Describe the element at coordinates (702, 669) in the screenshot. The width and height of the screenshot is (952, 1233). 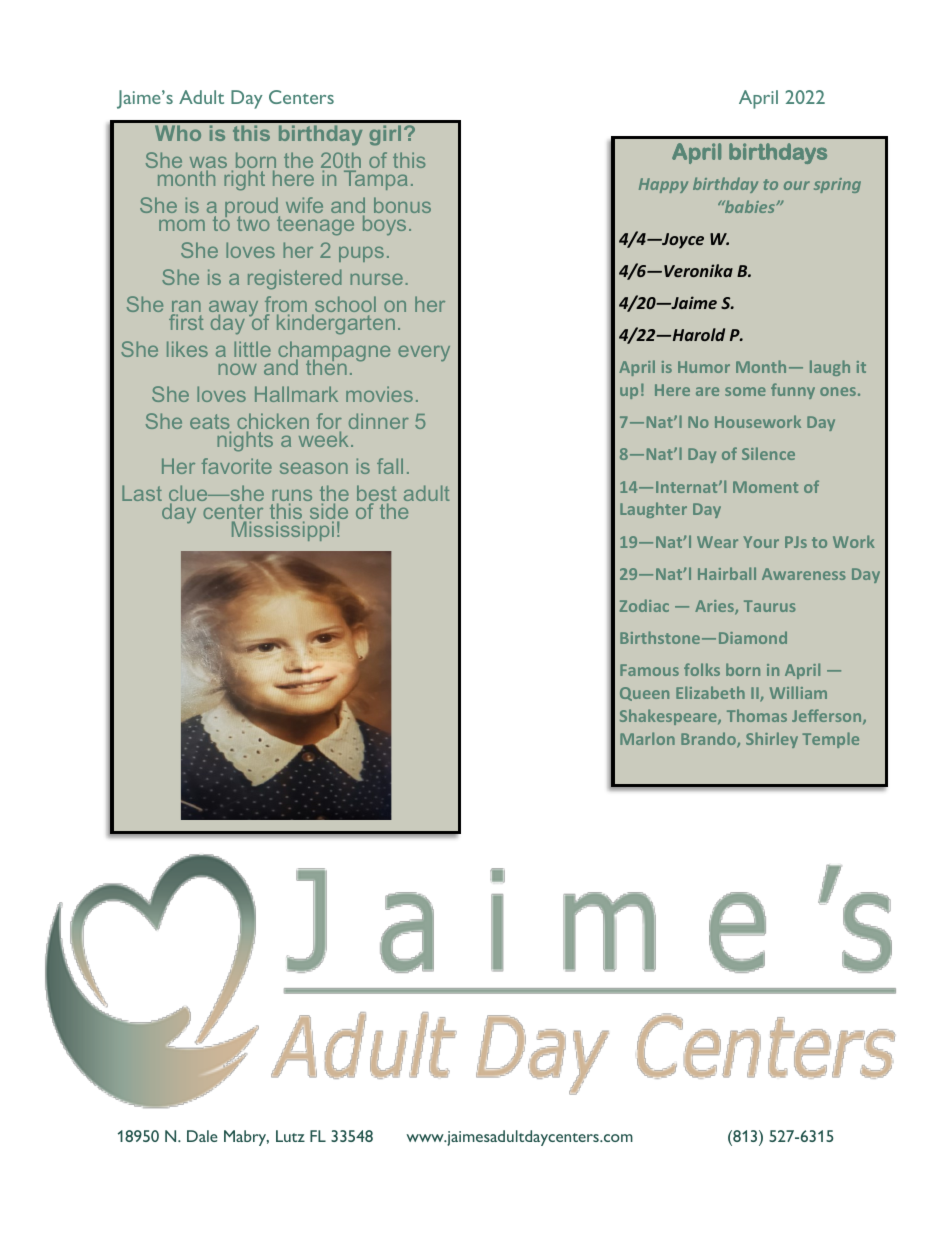
I see `folks` at that location.
